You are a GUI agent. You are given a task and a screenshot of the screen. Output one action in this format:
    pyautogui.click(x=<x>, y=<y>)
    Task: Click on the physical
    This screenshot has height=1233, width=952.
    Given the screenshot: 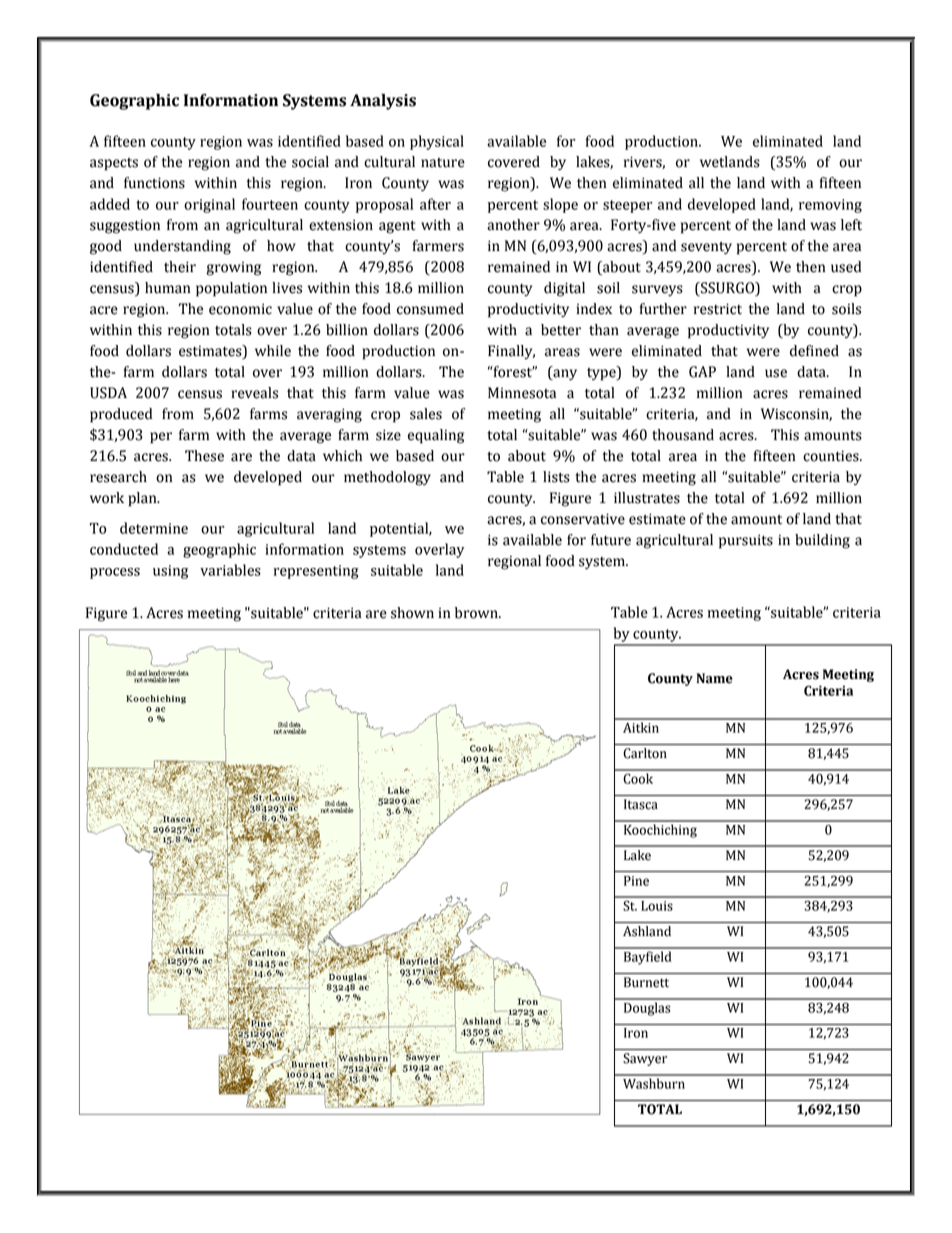 What is the action you would take?
    pyautogui.click(x=437, y=142)
